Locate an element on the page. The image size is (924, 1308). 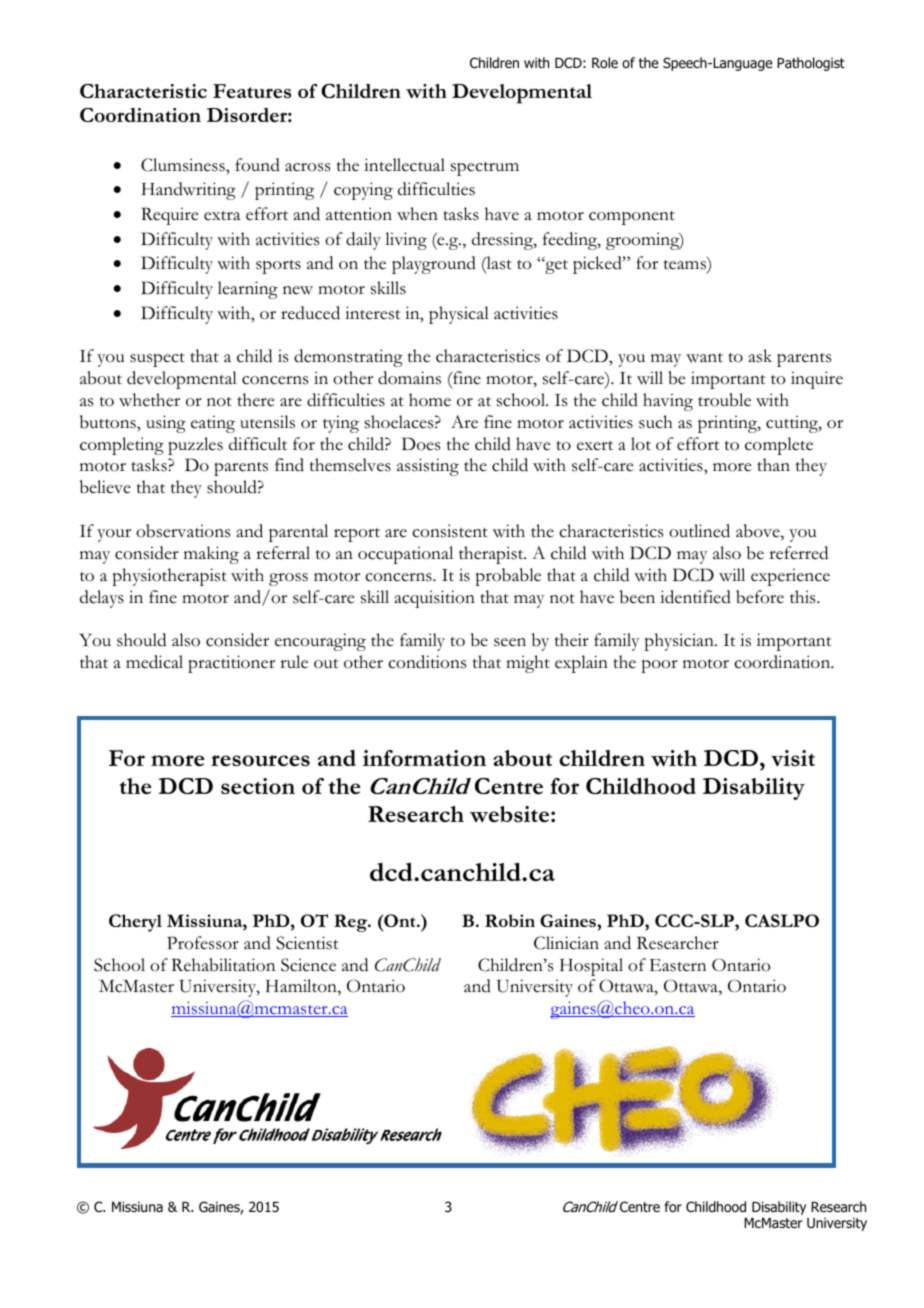
observations is located at coordinates (183, 531).
